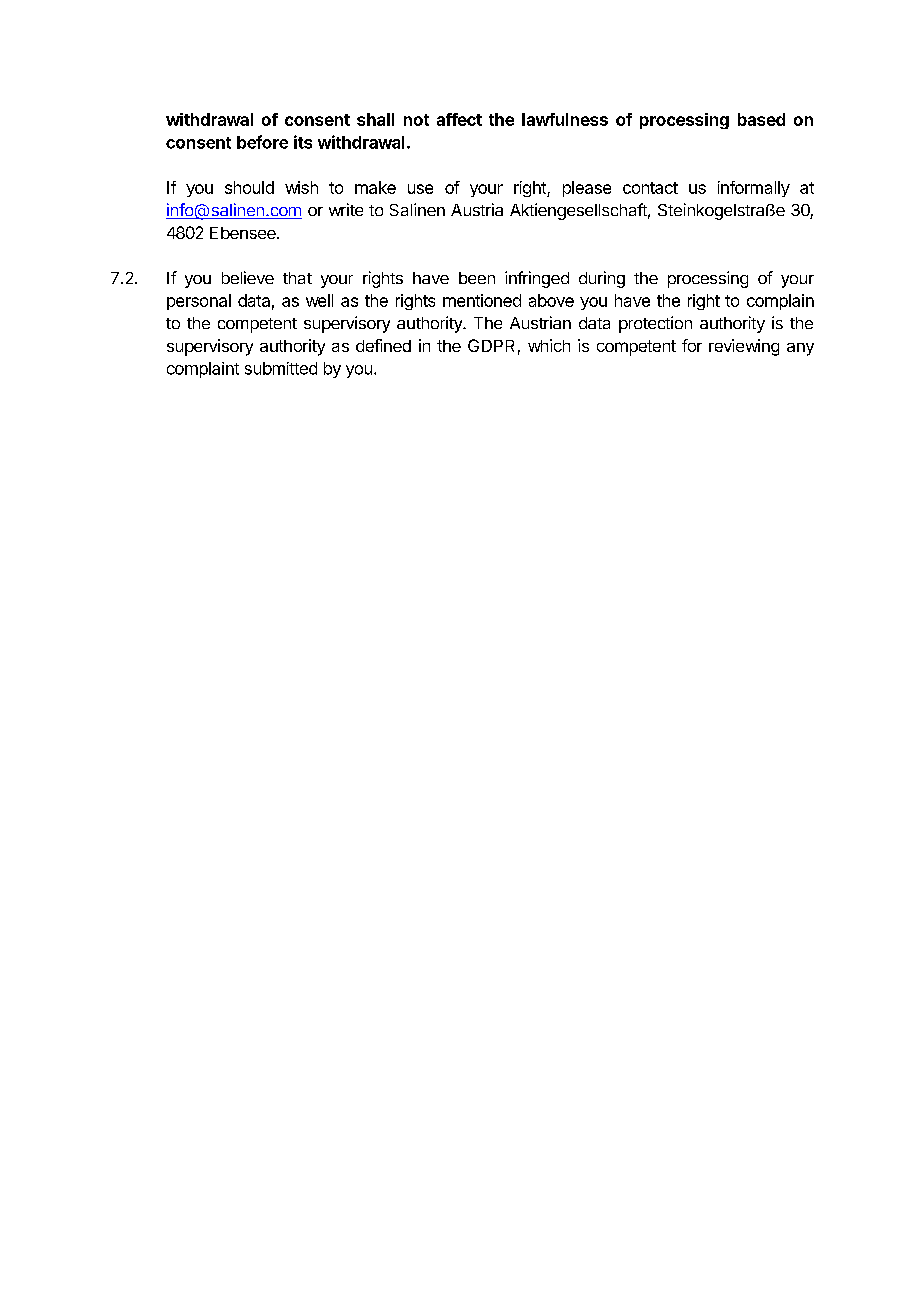 The width and height of the document is (924, 1308). Describe the element at coordinates (459, 119) in the document. I see `affect` at that location.
